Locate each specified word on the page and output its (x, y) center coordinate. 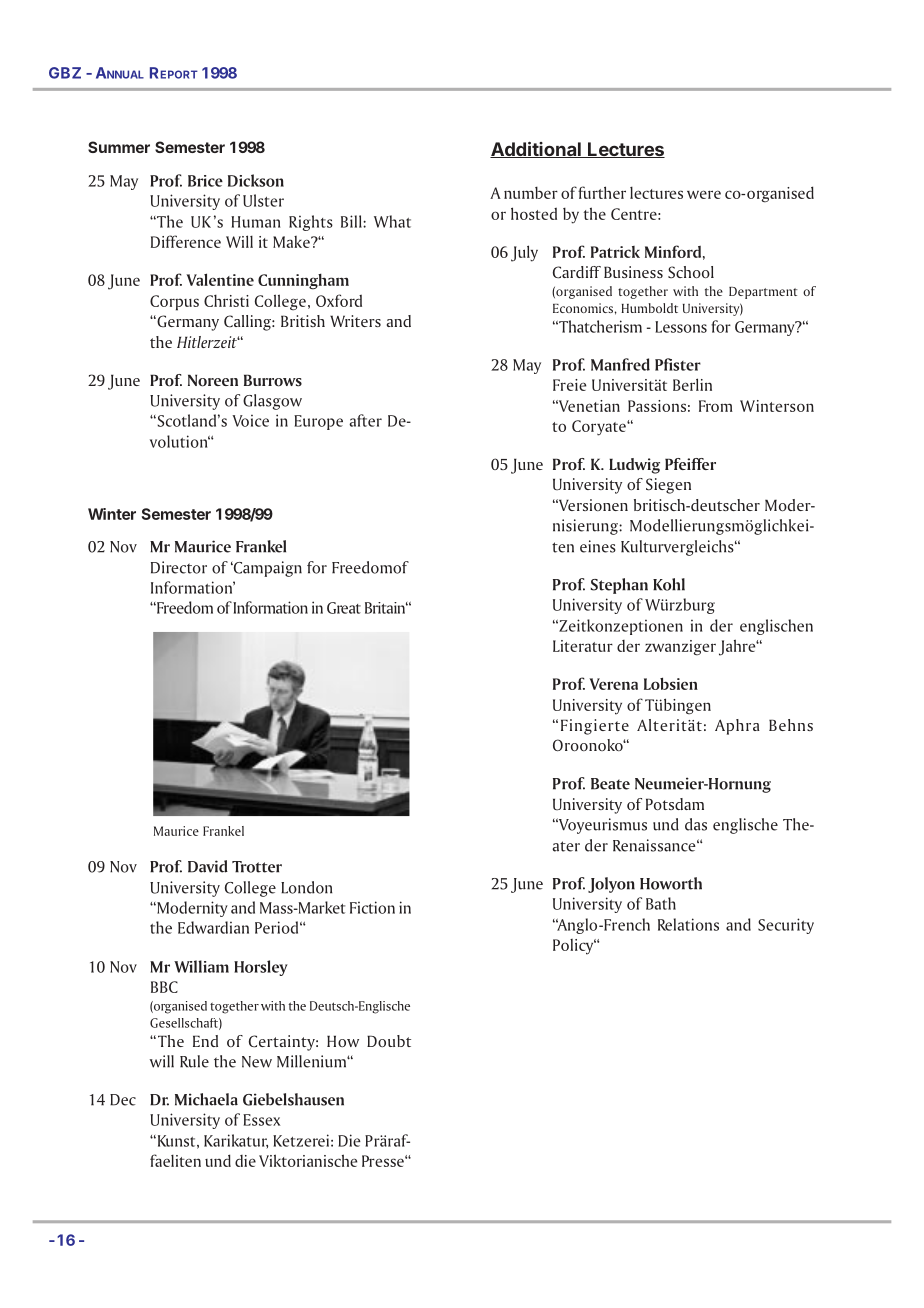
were (704, 194)
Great (344, 608)
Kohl (669, 584)
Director (179, 567)
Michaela (206, 1099)
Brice (205, 181)
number (531, 193)
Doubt (389, 1041)
